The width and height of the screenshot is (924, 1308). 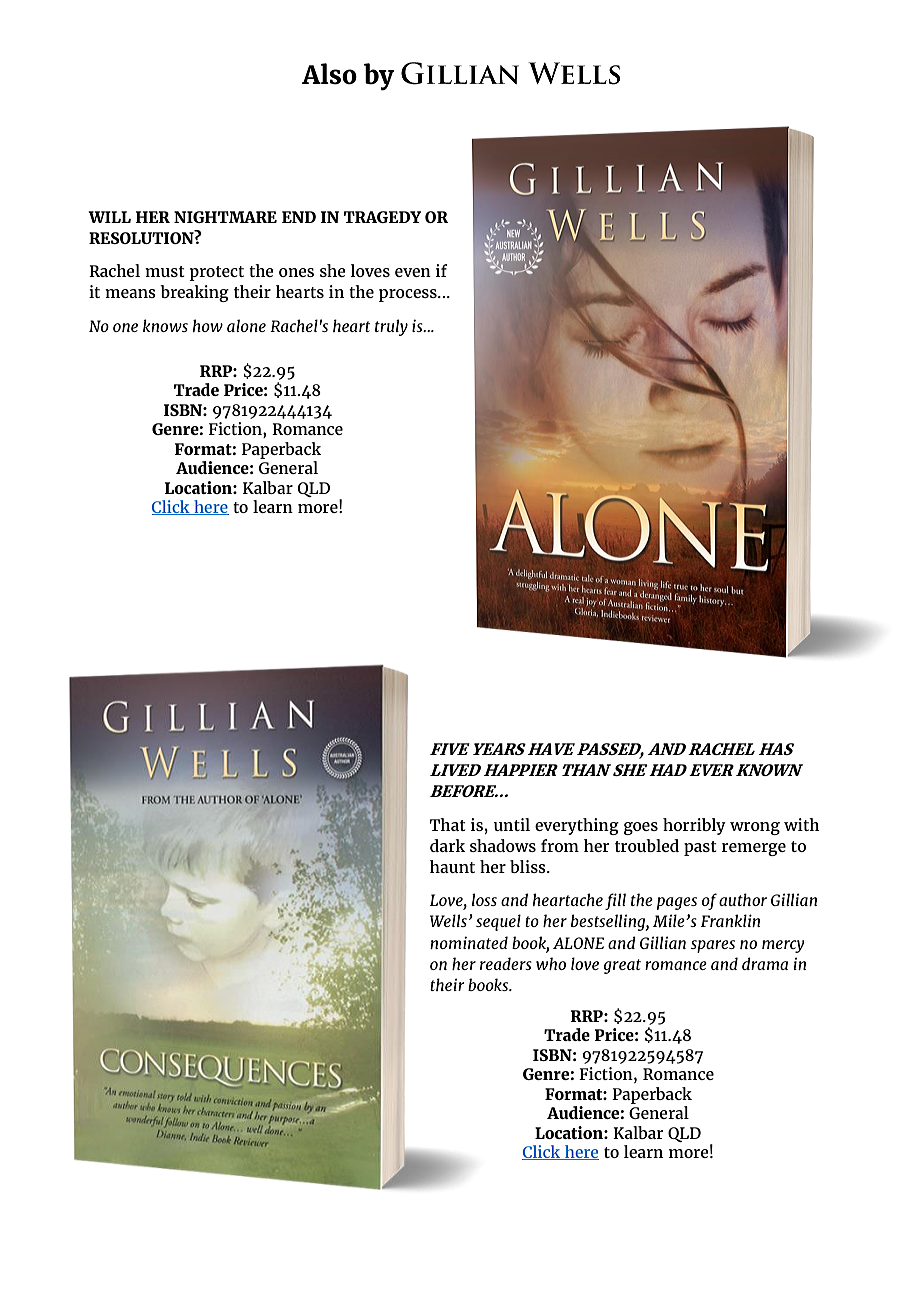 What do you see at coordinates (512, 824) in the screenshot?
I see `until` at bounding box center [512, 824].
